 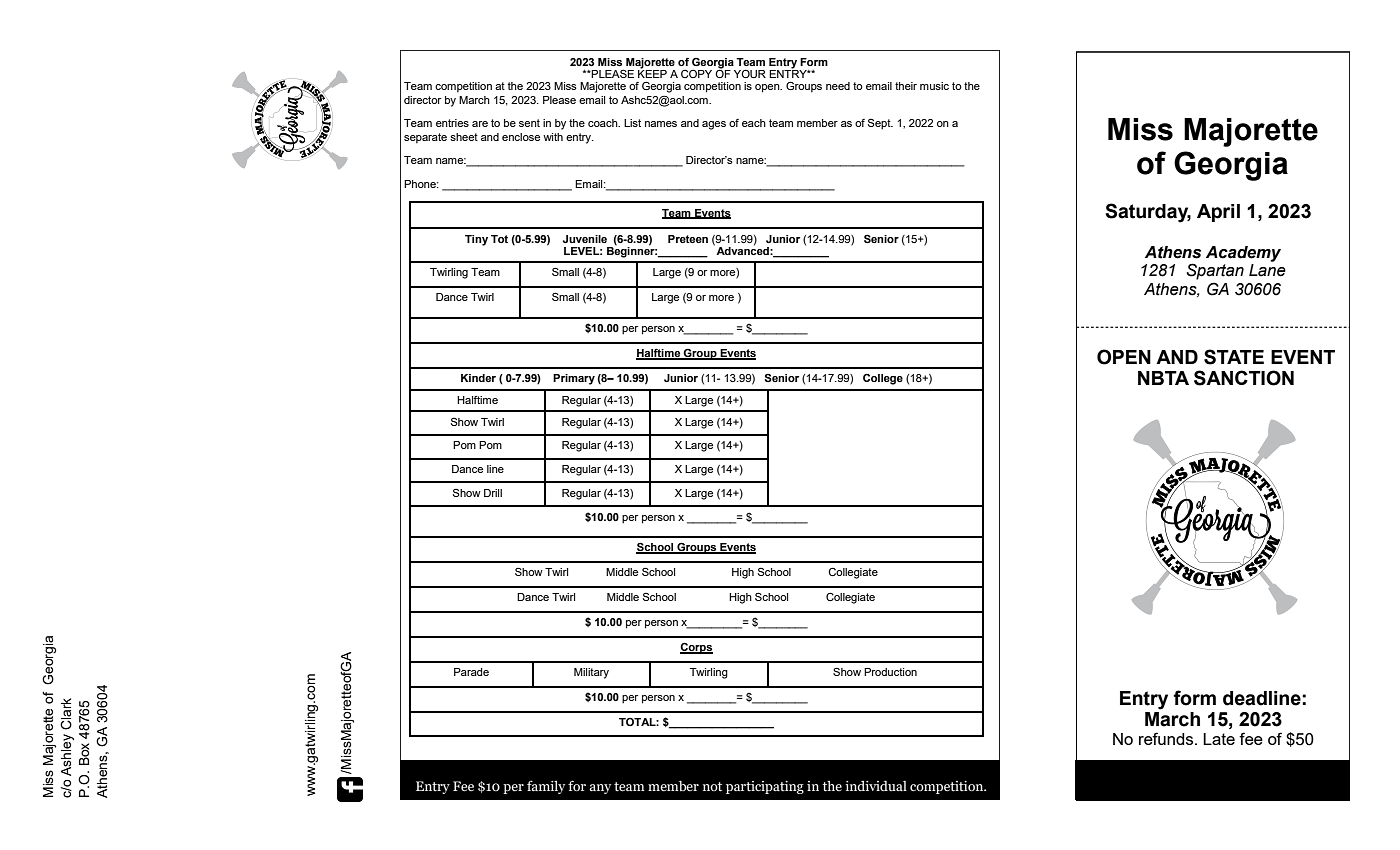 What do you see at coordinates (1234, 357) in the screenshot?
I see `STATE` at bounding box center [1234, 357].
